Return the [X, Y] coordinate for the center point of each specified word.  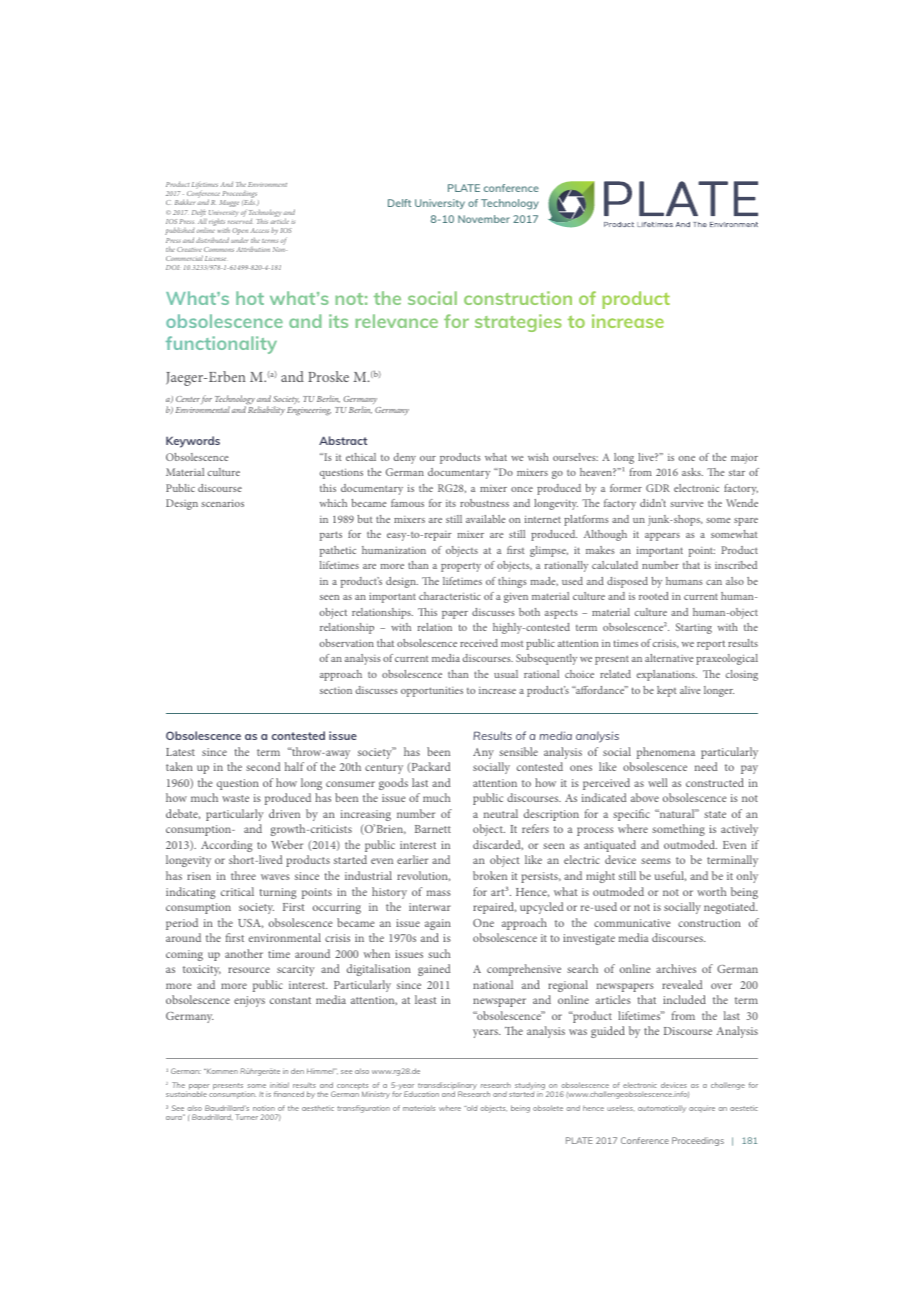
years [486, 1033]
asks [692, 472]
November [484, 219]
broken [490, 875]
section [336, 690]
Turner [246, 1117]
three [243, 875]
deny [405, 458]
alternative [669, 658]
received [479, 643]
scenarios [222, 503]
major [744, 458]
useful [670, 876]
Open [240, 233]
